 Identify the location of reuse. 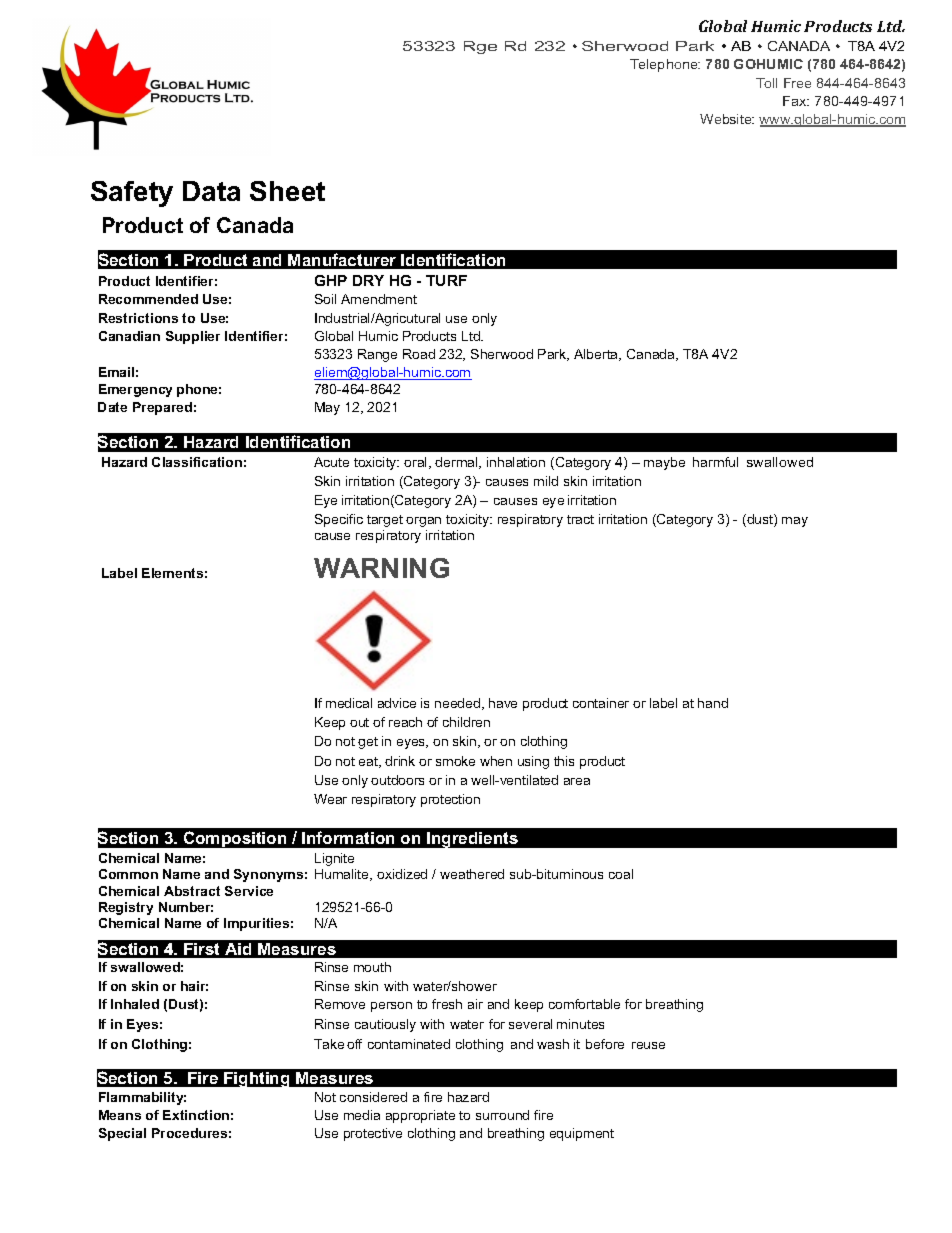
(648, 1045).
